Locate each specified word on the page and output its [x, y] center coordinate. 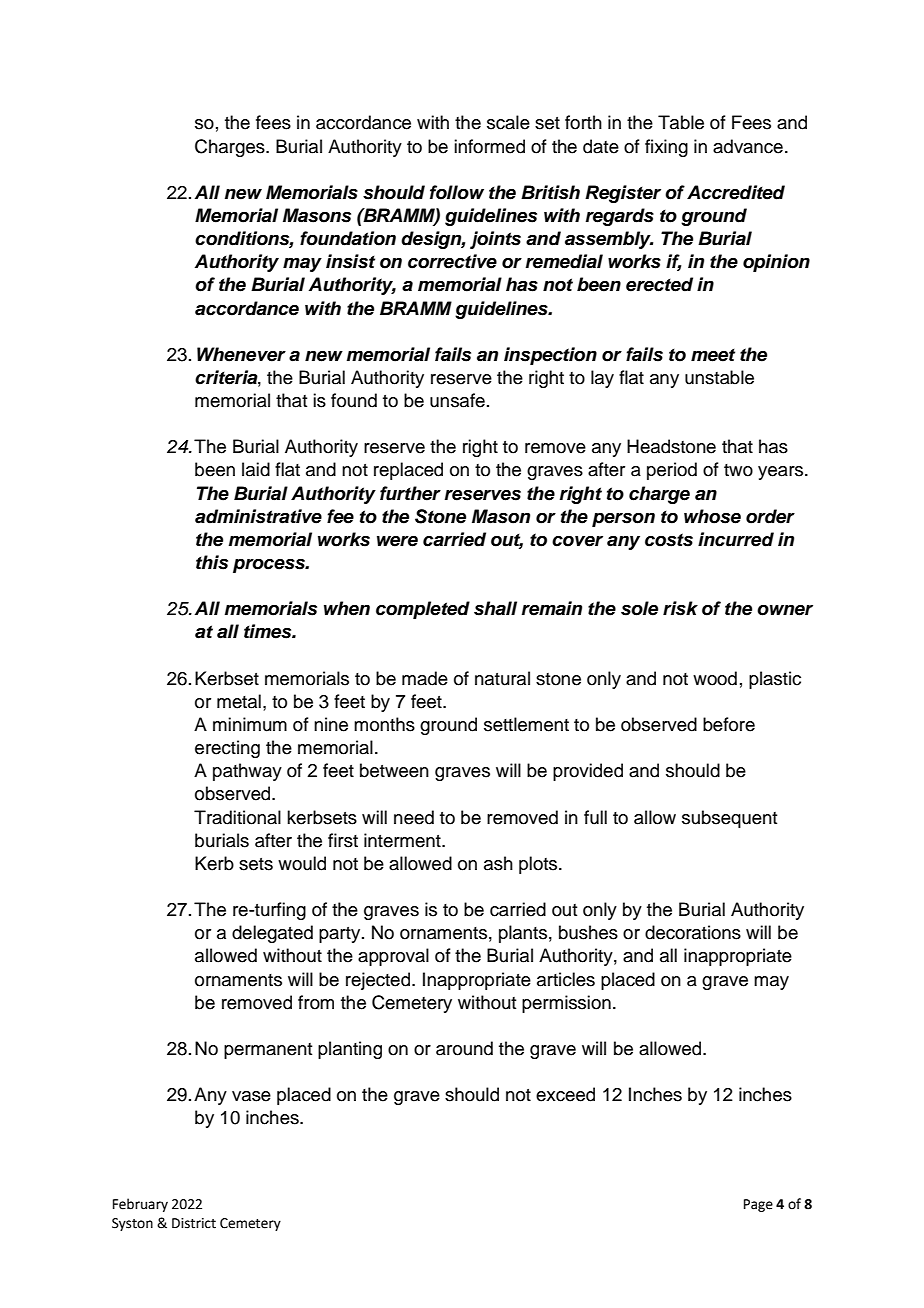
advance [748, 146]
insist [350, 261]
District [194, 1223]
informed [489, 146]
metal [239, 701]
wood [715, 678]
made [425, 678]
